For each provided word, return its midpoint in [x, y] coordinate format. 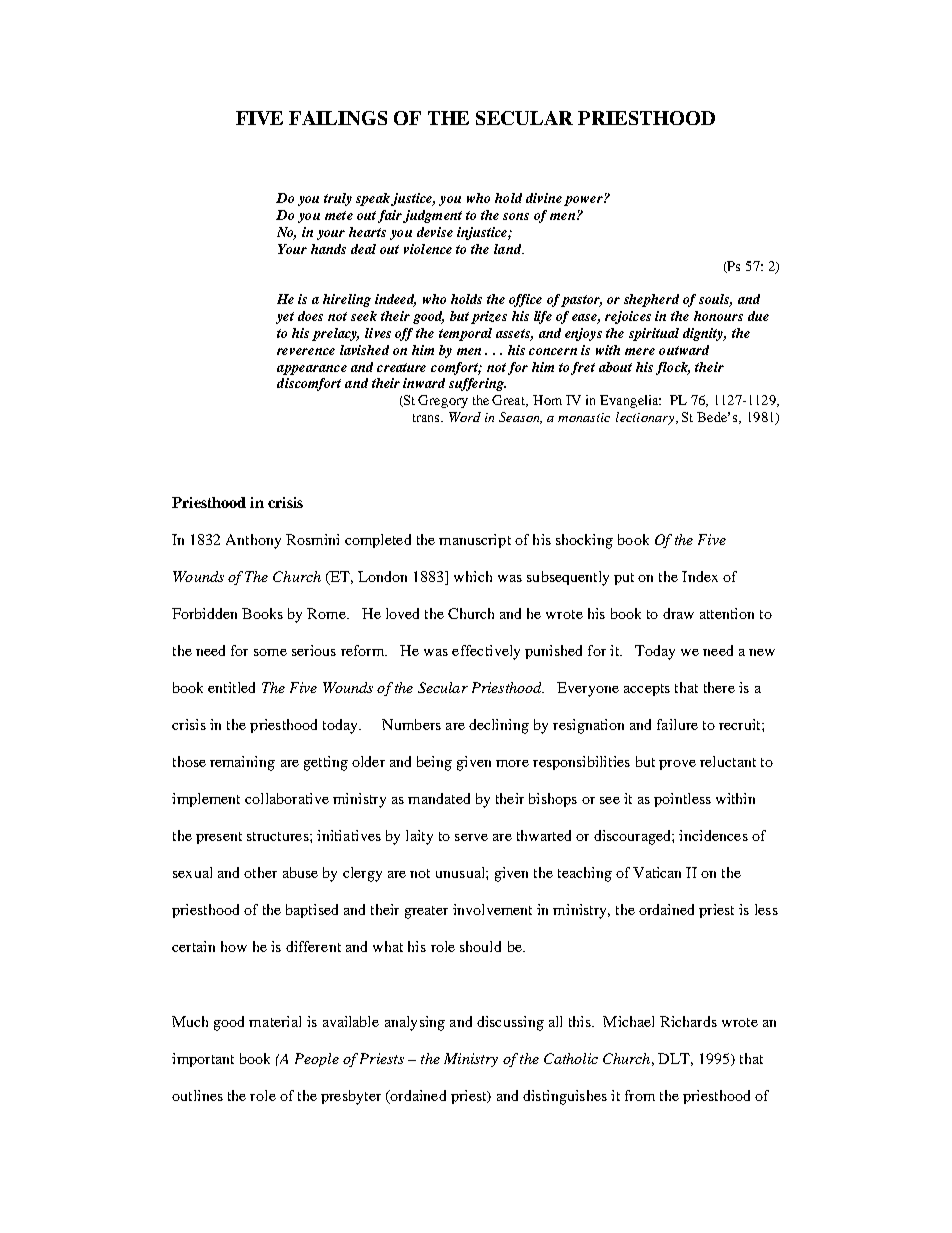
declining [499, 726]
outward [684, 350]
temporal [465, 334]
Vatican [657, 872]
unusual [461, 872]
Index [700, 576]
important [203, 1060]
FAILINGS [338, 118]
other [260, 872]
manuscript [475, 541]
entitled [231, 687]
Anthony [253, 541]
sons [516, 216]
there [719, 687]
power [584, 201]
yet [285, 318]
